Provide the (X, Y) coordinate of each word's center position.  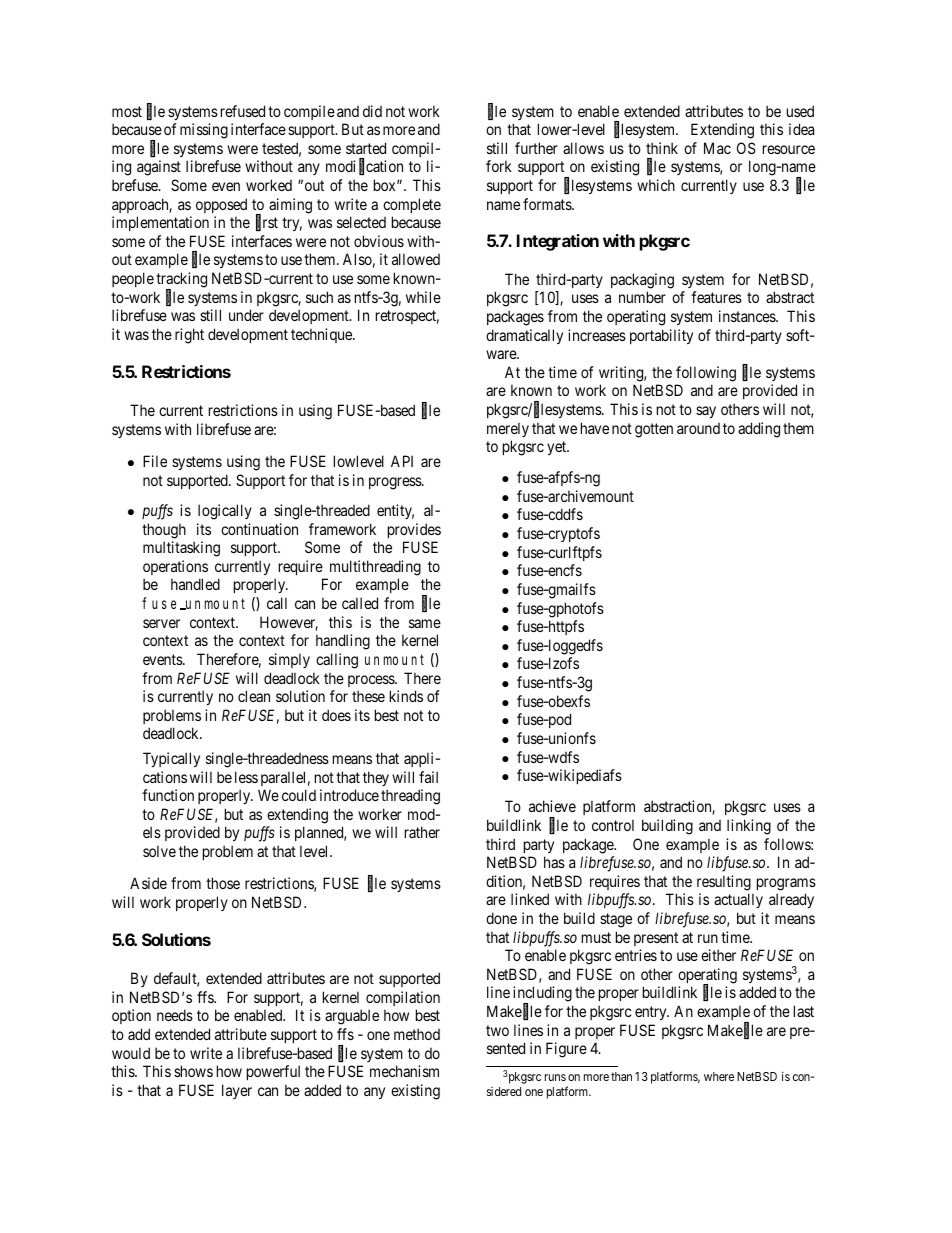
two (497, 1030)
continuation (259, 529)
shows (193, 1071)
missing (204, 131)
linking (749, 827)
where (719, 1076)
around (698, 428)
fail (428, 777)
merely (508, 429)
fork (499, 166)
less (246, 777)
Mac (717, 148)
